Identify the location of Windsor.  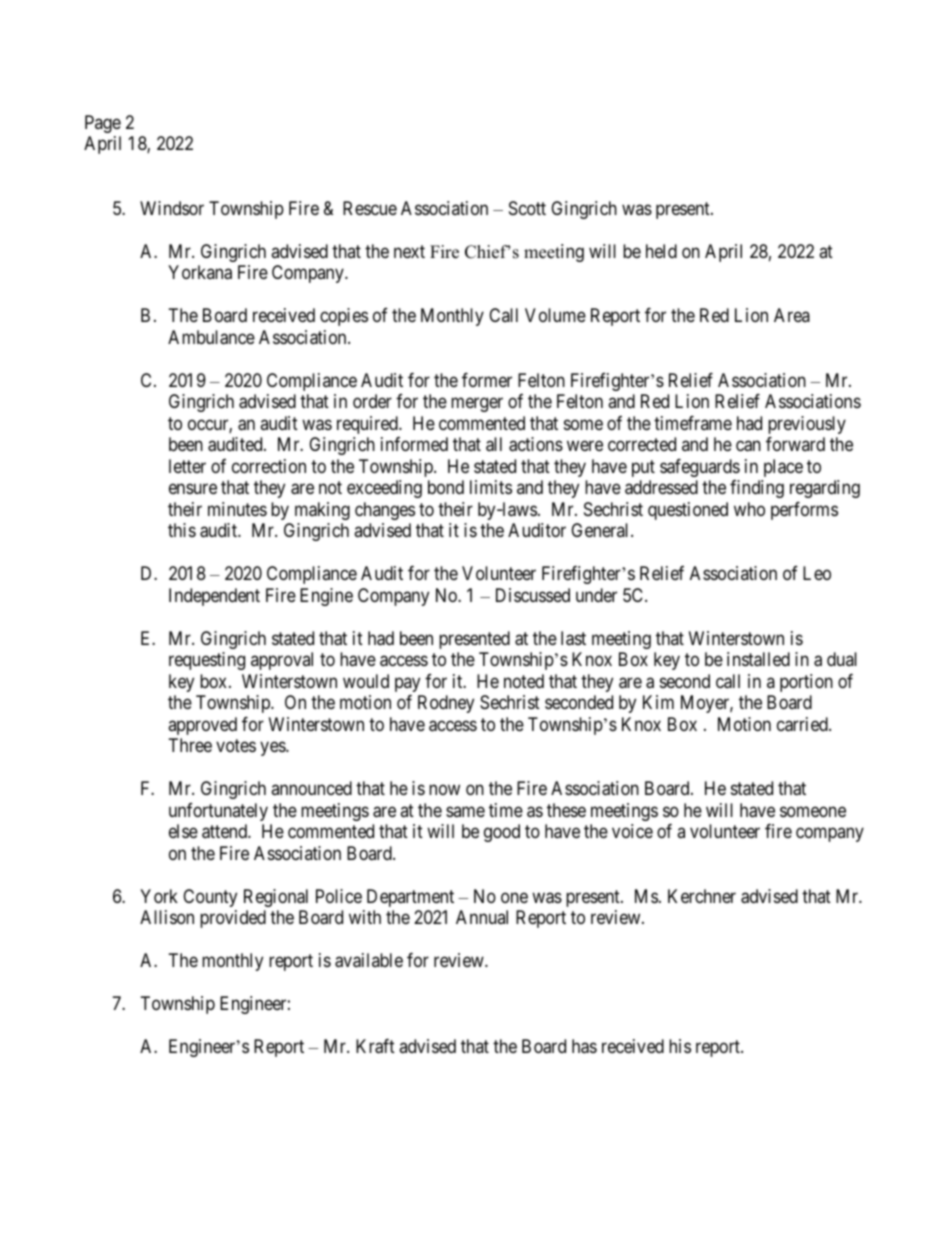
(172, 208).
